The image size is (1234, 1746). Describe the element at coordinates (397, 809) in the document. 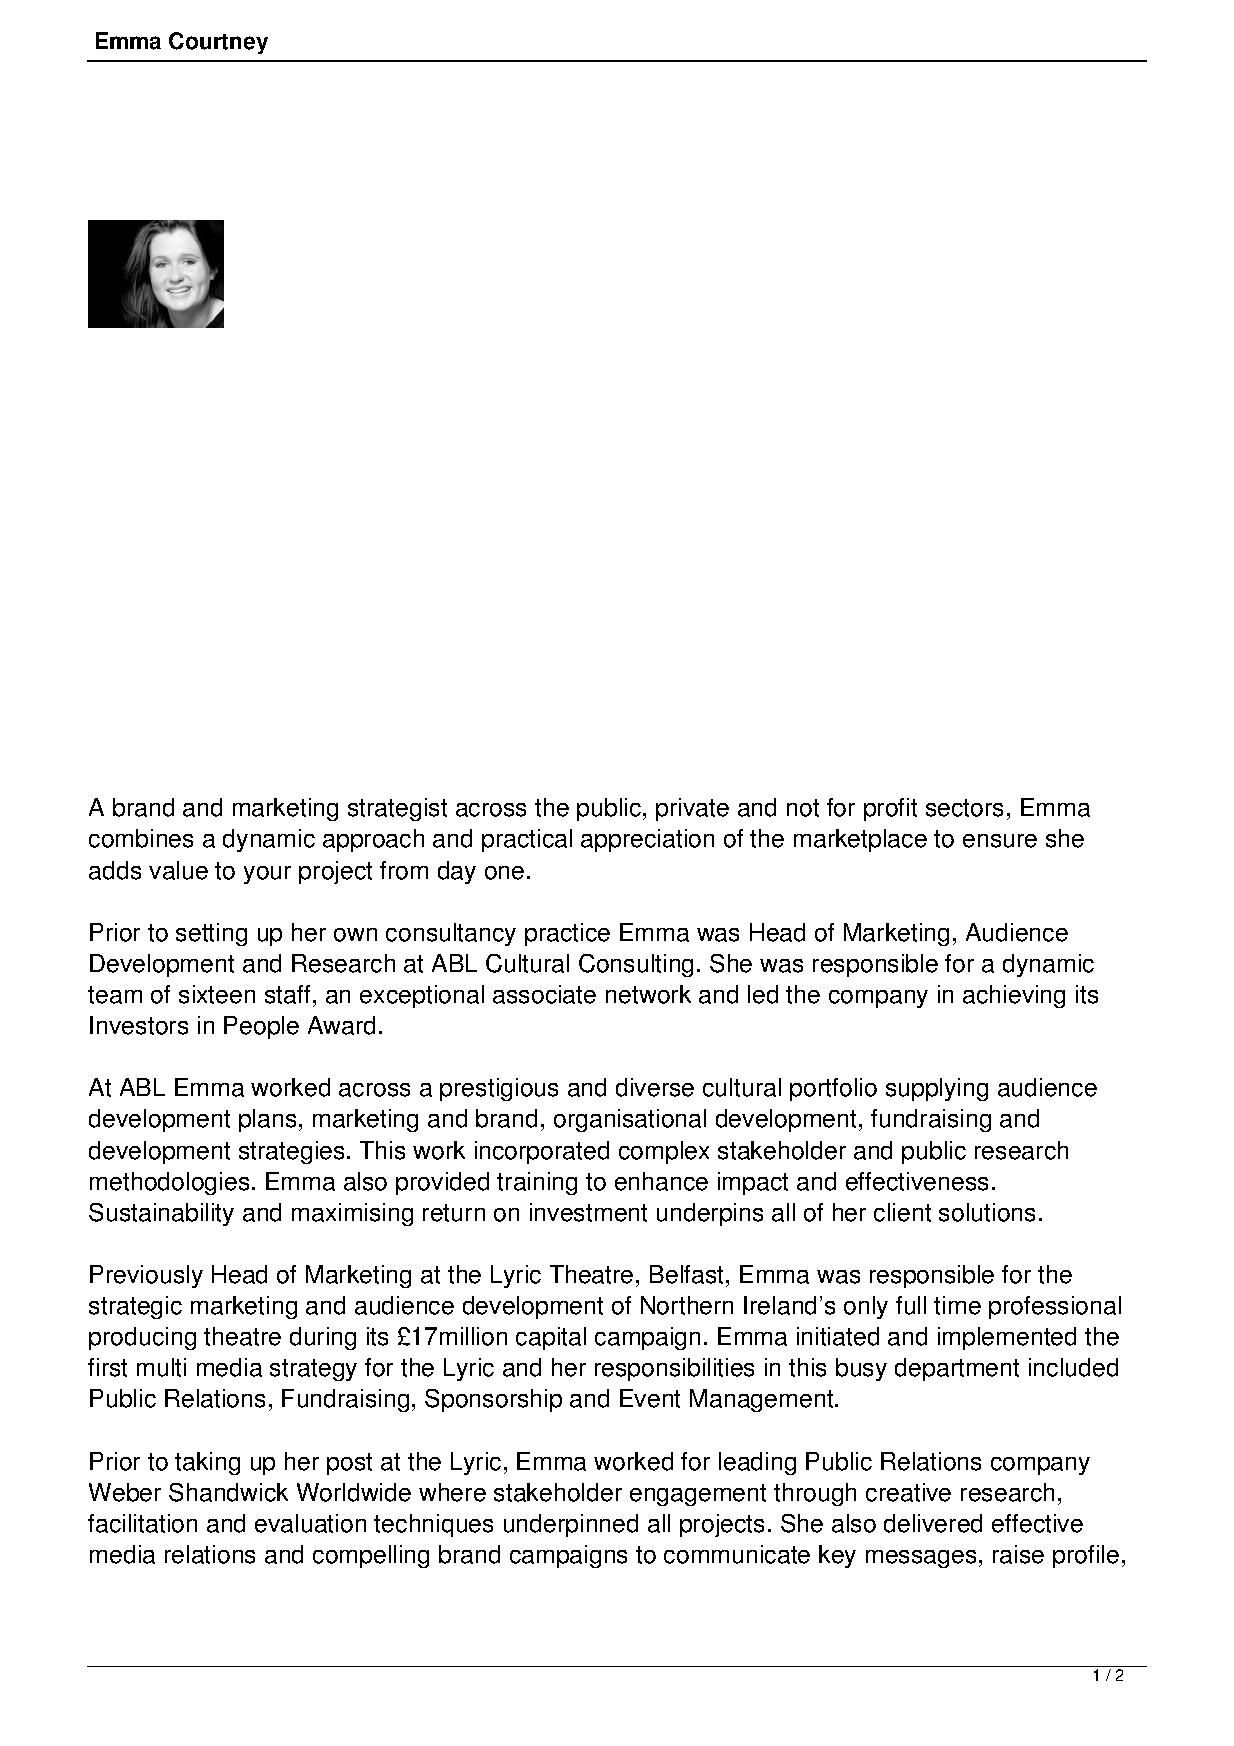

I see `strategist` at that location.
